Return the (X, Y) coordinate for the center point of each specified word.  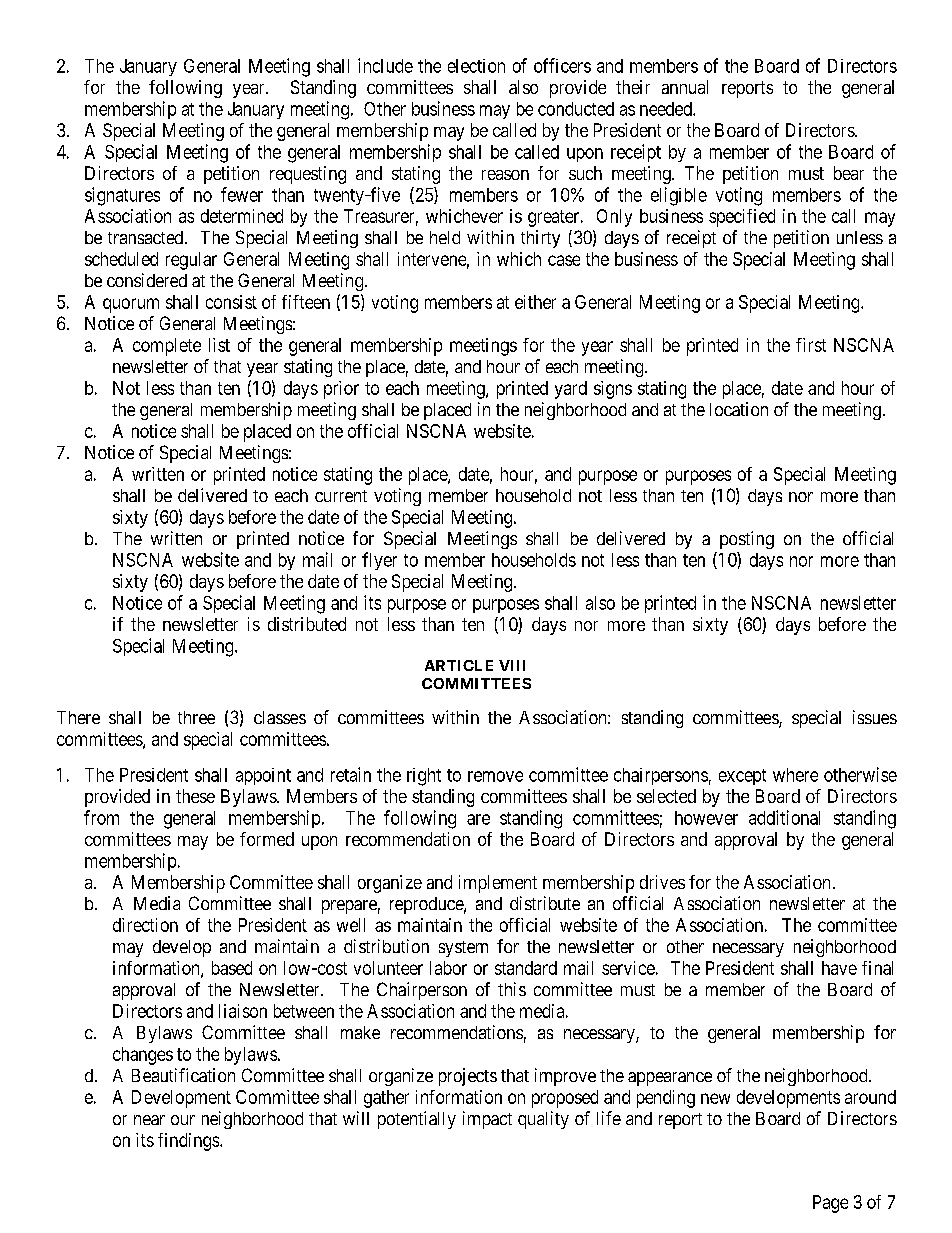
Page (830, 1204)
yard (571, 390)
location (739, 409)
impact (487, 1120)
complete (167, 347)
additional (784, 817)
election (476, 66)
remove (495, 776)
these (195, 796)
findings (189, 1142)
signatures (122, 196)
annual (685, 87)
